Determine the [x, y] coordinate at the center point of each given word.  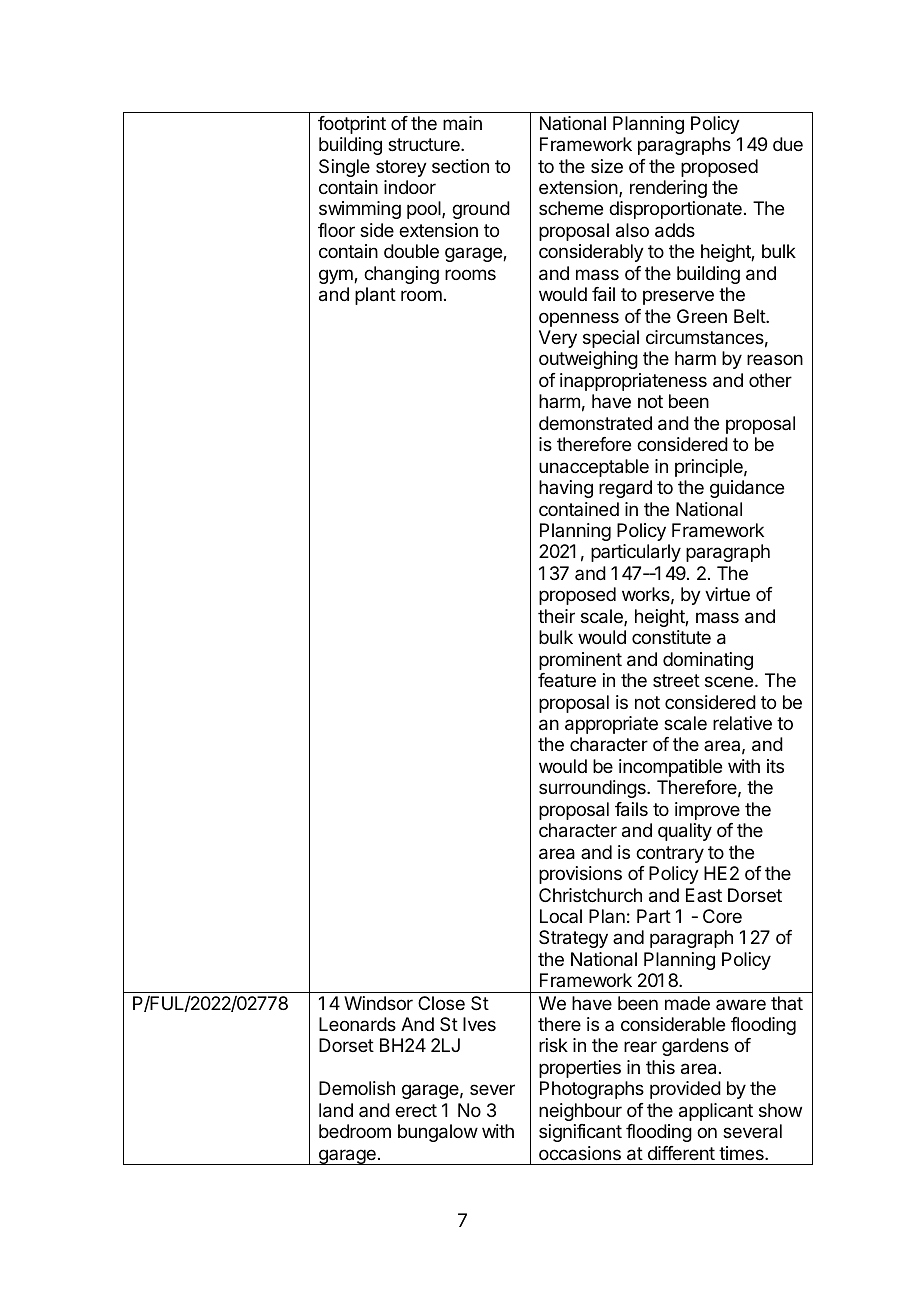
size [607, 166]
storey [401, 168]
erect [416, 1110]
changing [401, 275]
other [770, 380]
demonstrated [595, 423]
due [788, 144]
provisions [580, 875]
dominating [708, 661]
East [704, 895]
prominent [580, 661]
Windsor [378, 1003]
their [556, 616]
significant [580, 1133]
